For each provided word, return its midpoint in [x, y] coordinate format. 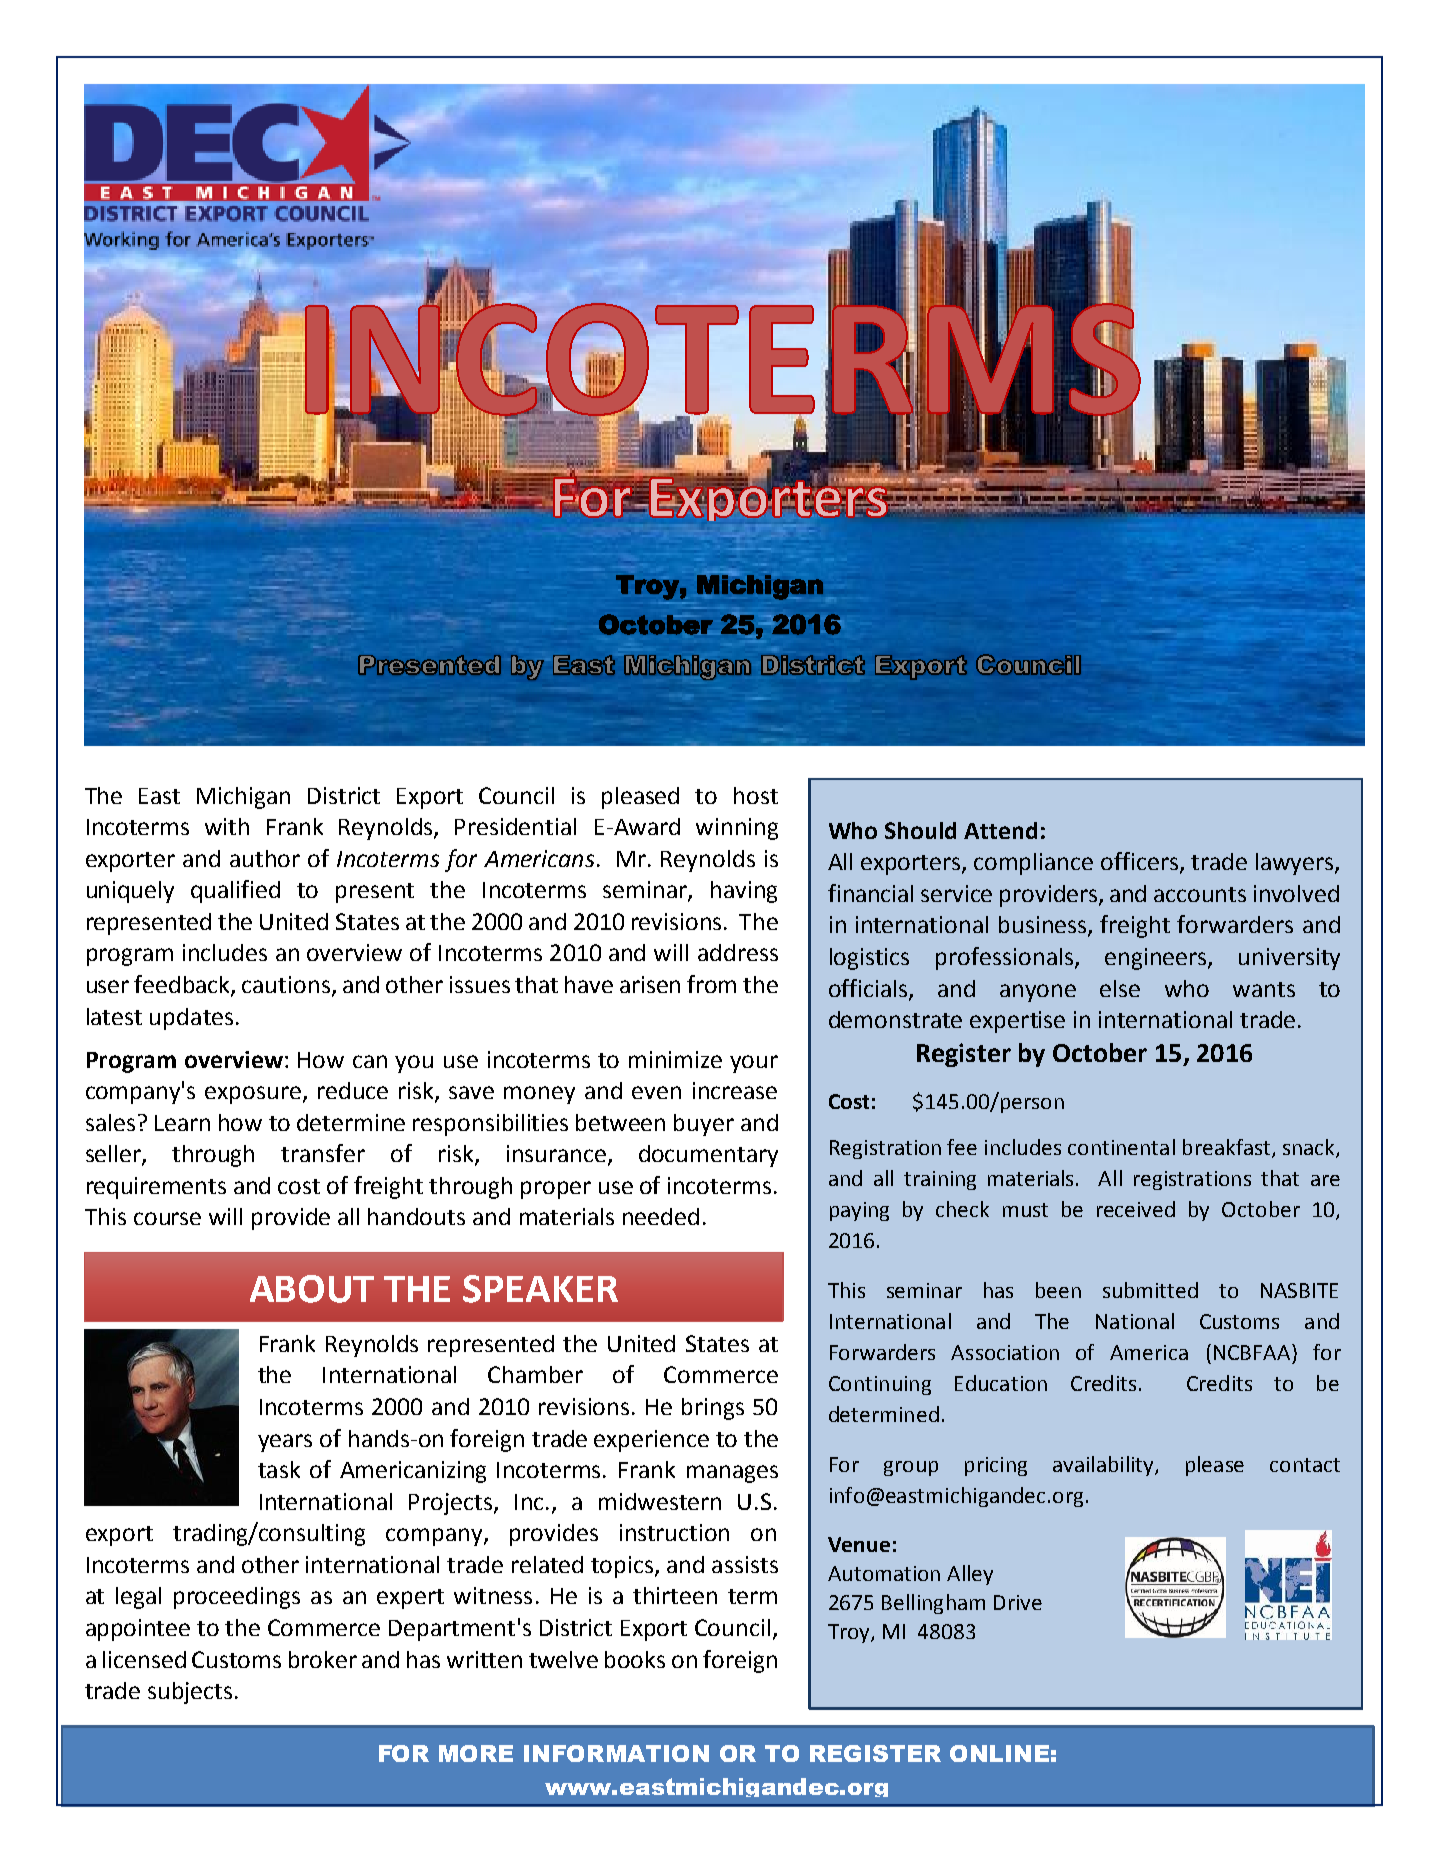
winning [737, 829]
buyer [704, 1125]
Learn [182, 1123]
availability [1104, 1466]
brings [713, 1409]
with [227, 826]
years [285, 1443]
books [635, 1659]
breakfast [1226, 1147]
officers [1139, 861]
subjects [190, 1693]
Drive [1018, 1602]
